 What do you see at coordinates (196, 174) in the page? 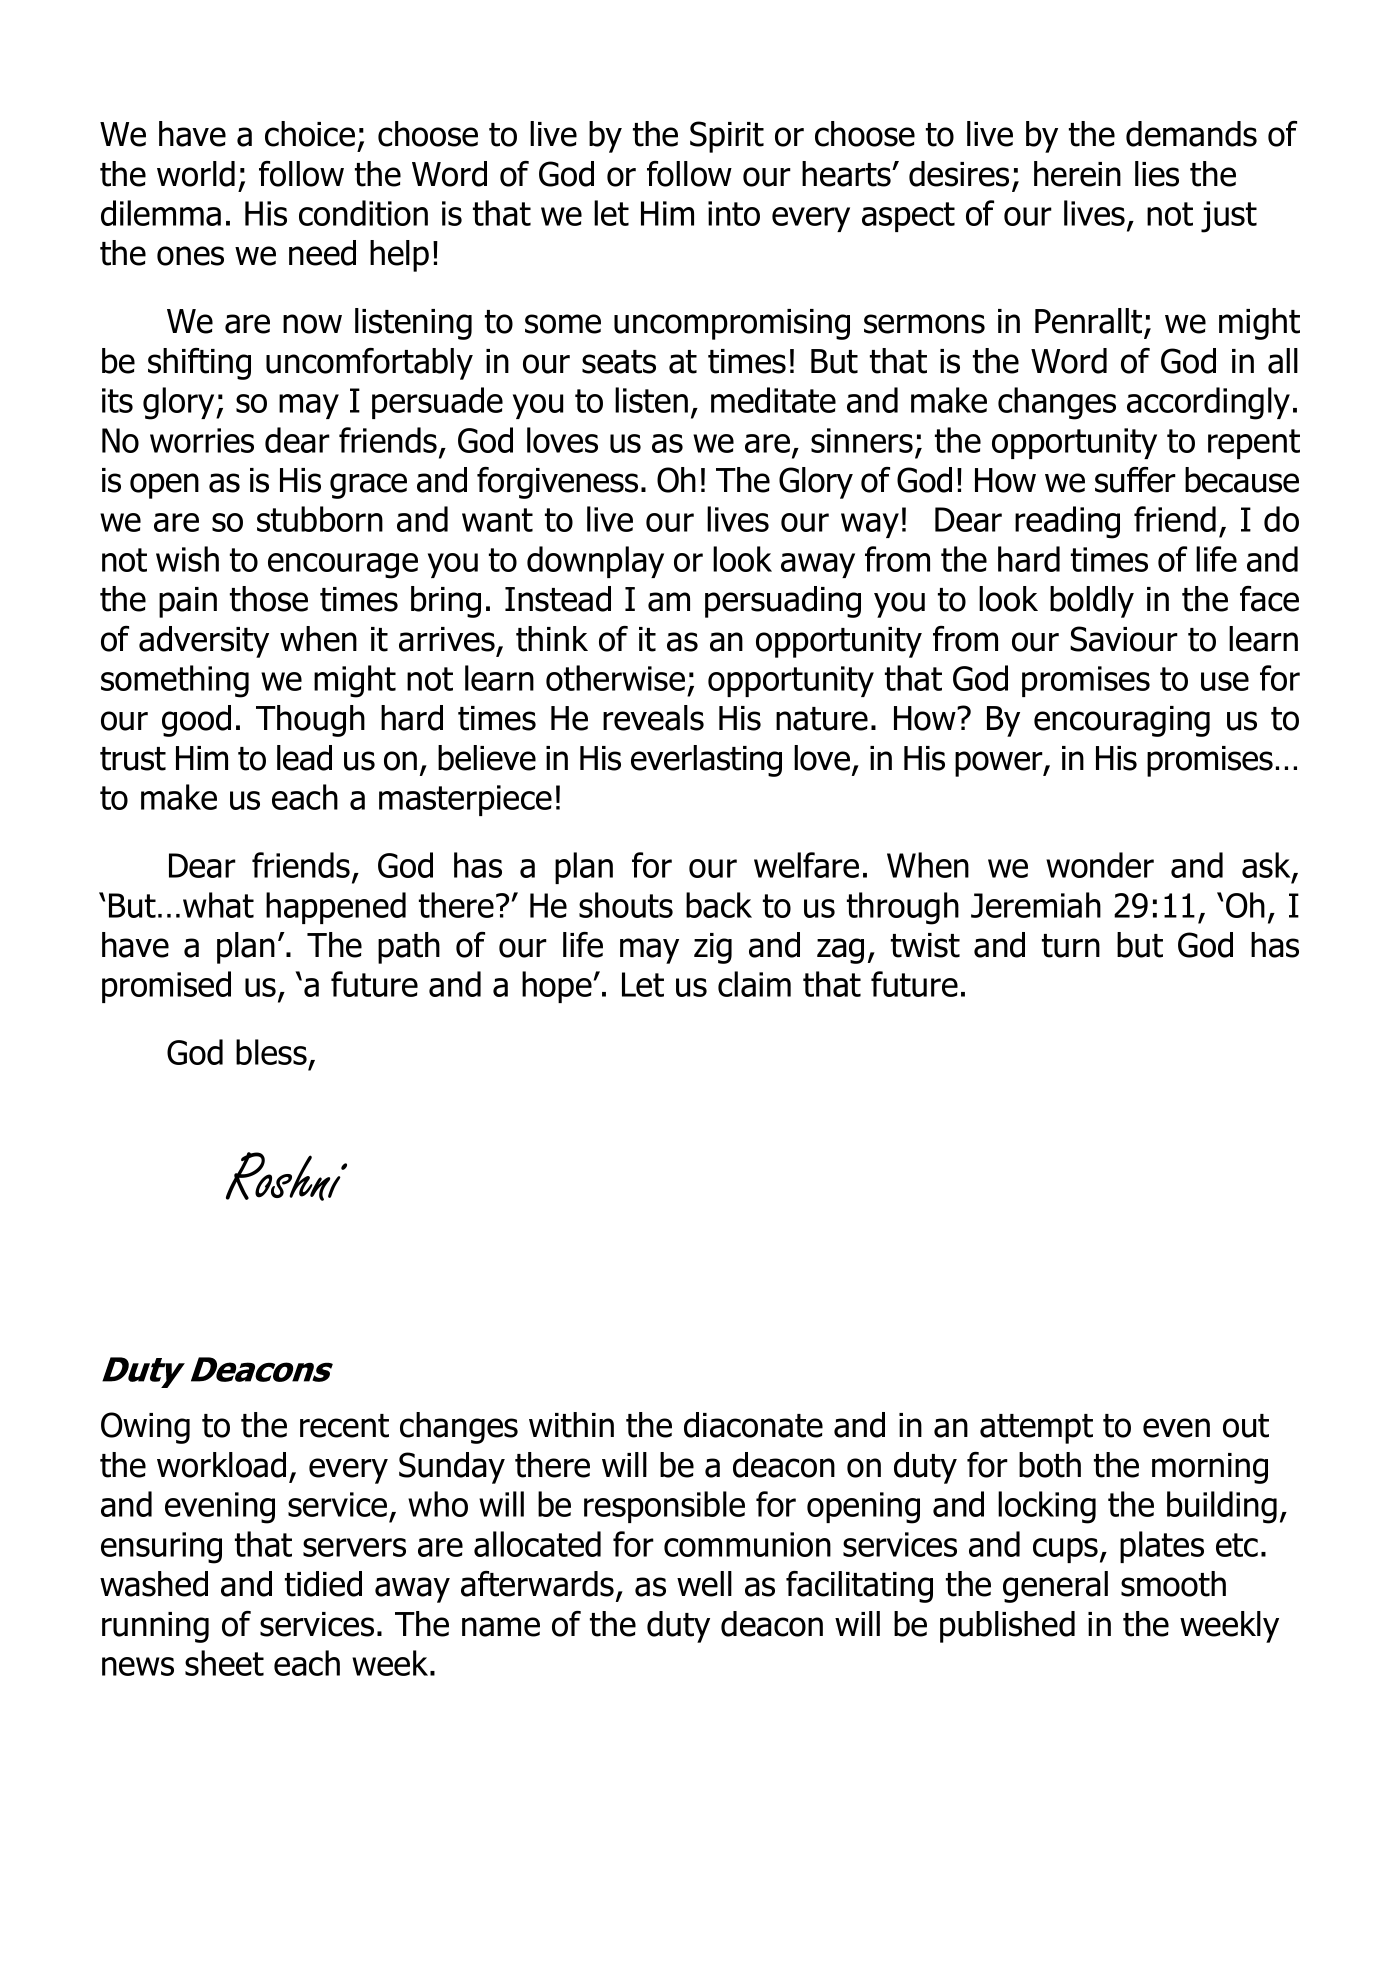
I see `world` at bounding box center [196, 174].
